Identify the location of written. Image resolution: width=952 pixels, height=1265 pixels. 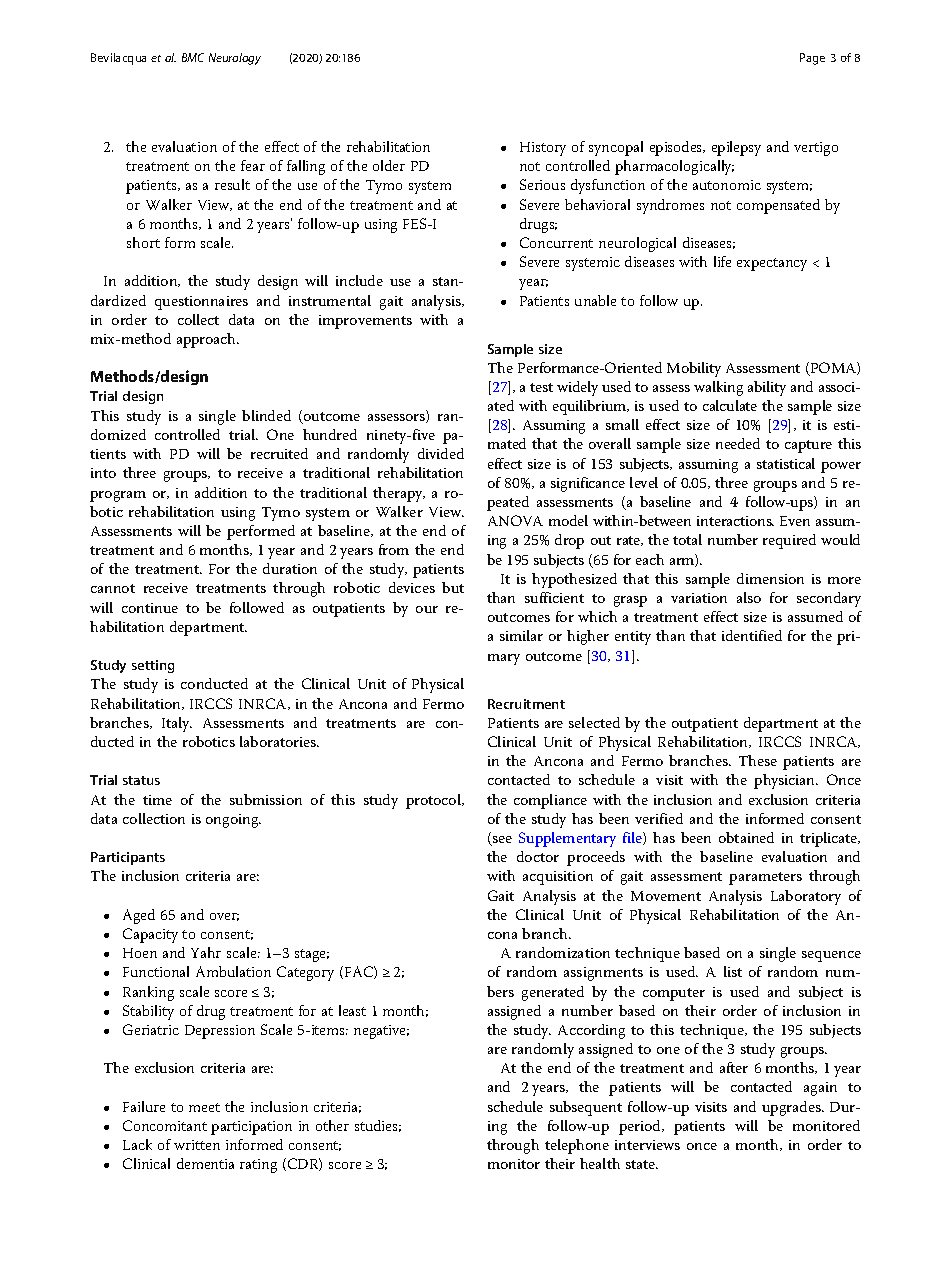
(197, 1145).
